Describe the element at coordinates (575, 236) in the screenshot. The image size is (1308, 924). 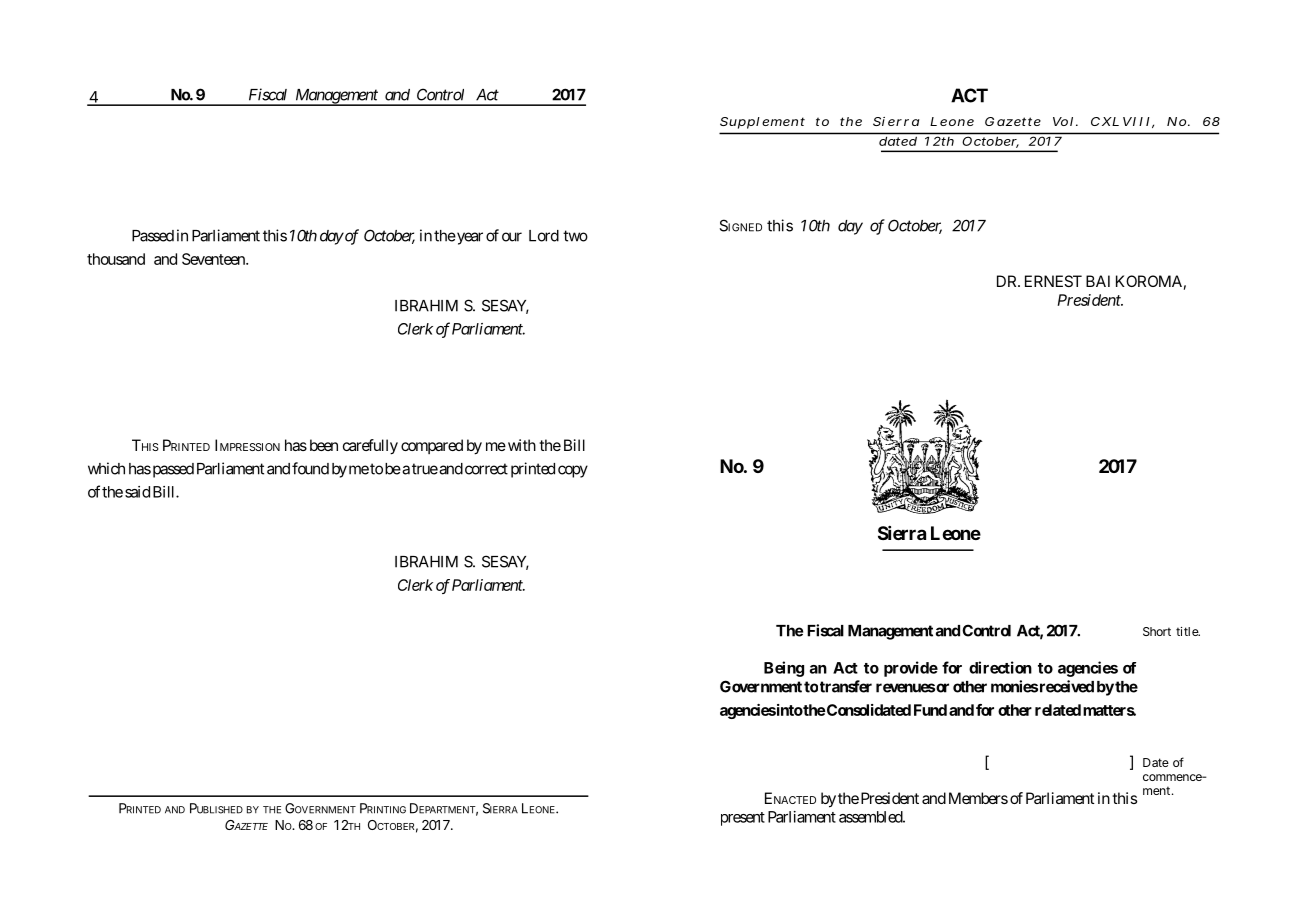
I see `two` at that location.
